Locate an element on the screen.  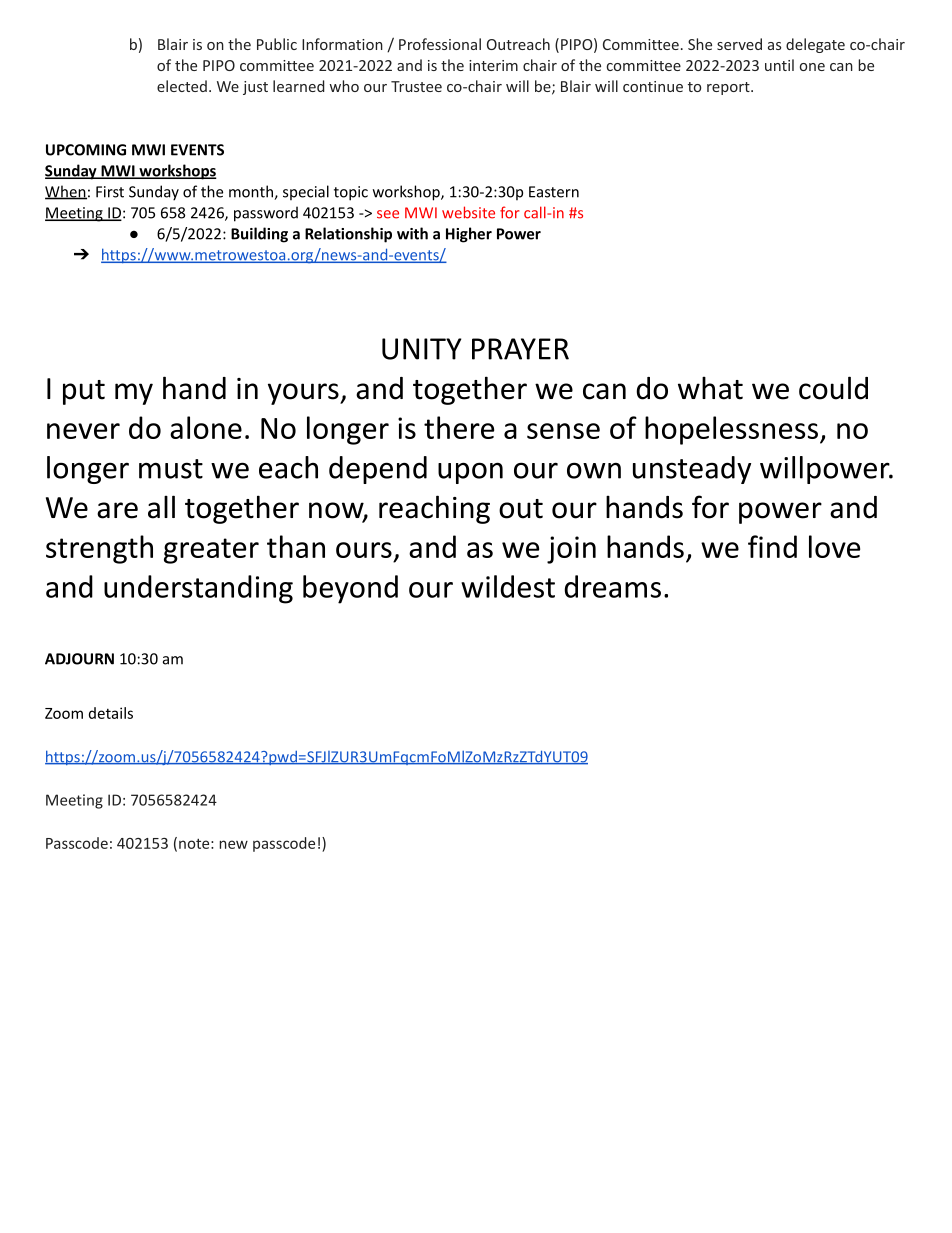
until is located at coordinates (779, 65).
